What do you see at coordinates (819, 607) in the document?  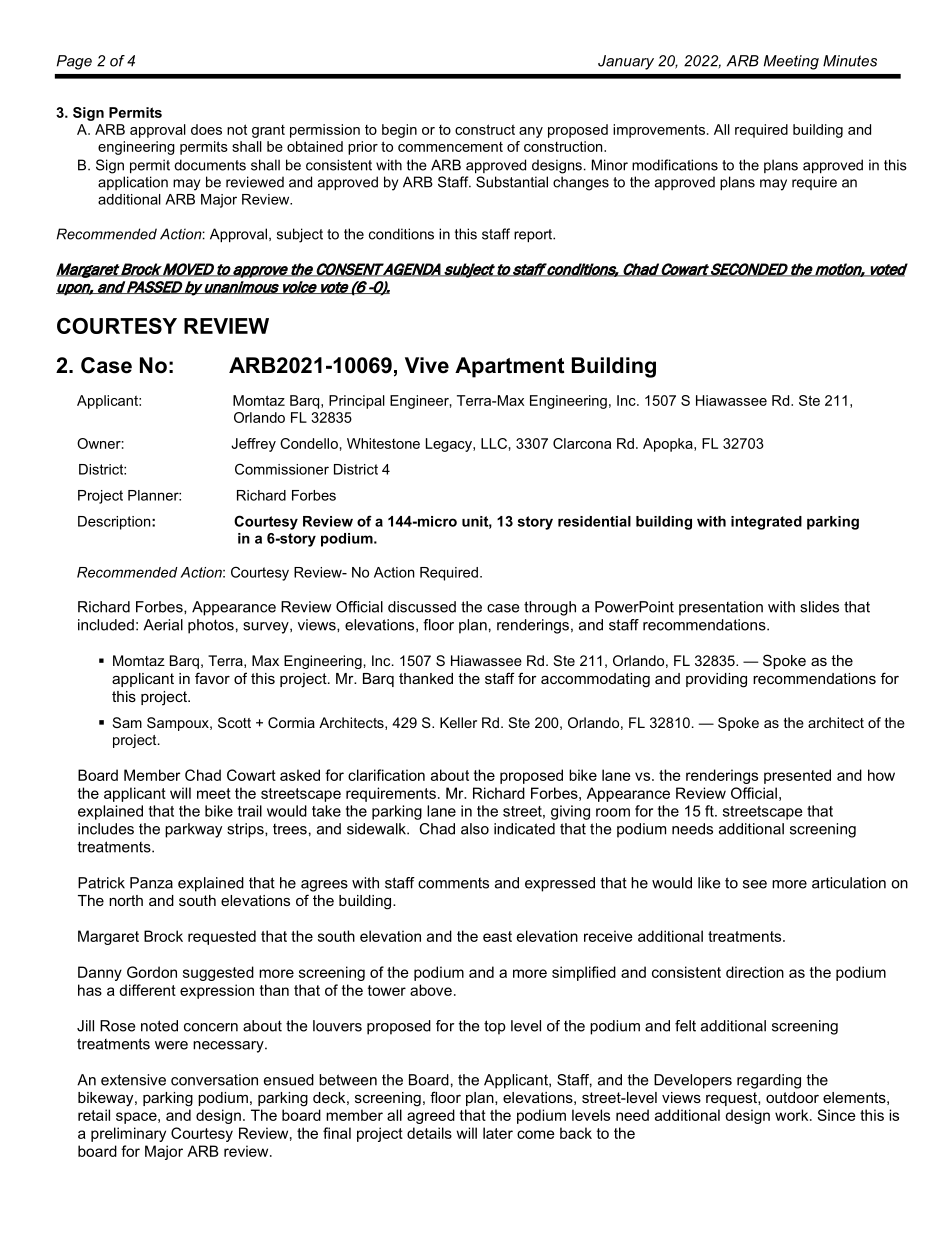 I see `slides` at bounding box center [819, 607].
